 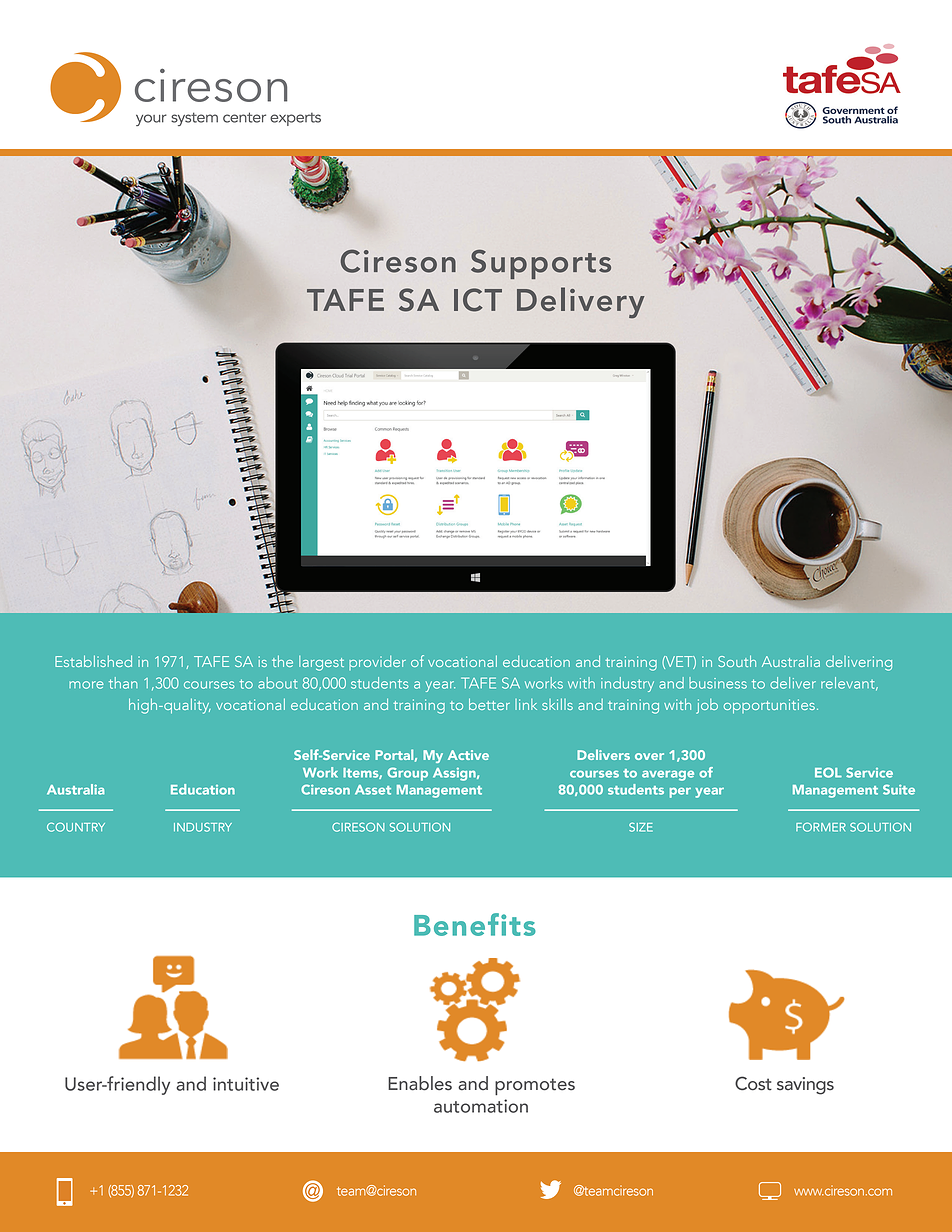 I want to click on than, so click(x=123, y=683).
